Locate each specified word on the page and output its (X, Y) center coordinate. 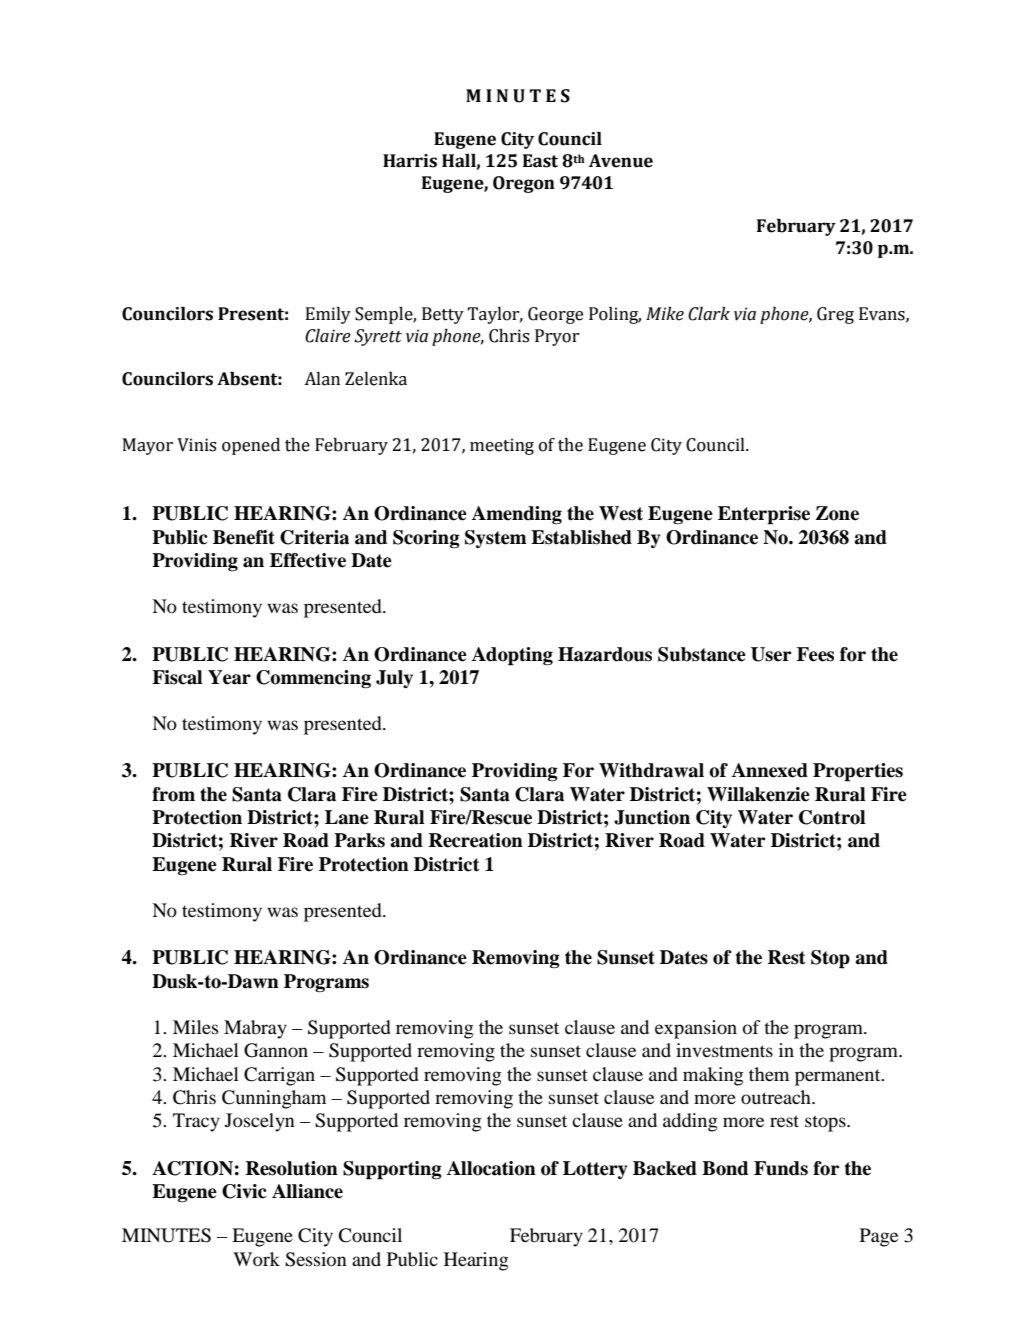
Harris (410, 161)
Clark (709, 314)
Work (256, 1259)
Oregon (524, 184)
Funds (781, 1168)
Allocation (491, 1168)
